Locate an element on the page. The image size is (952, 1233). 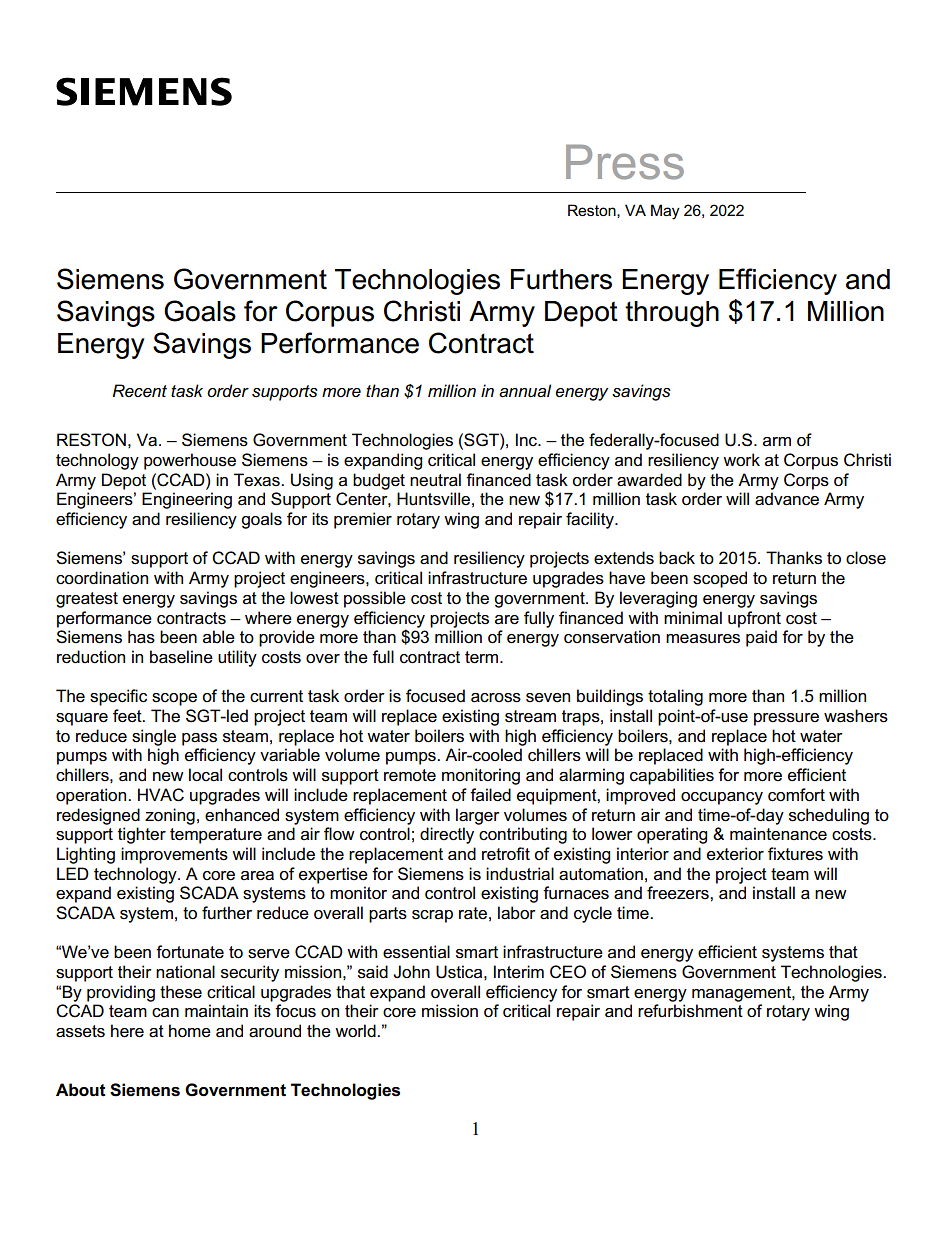
through is located at coordinates (672, 314).
